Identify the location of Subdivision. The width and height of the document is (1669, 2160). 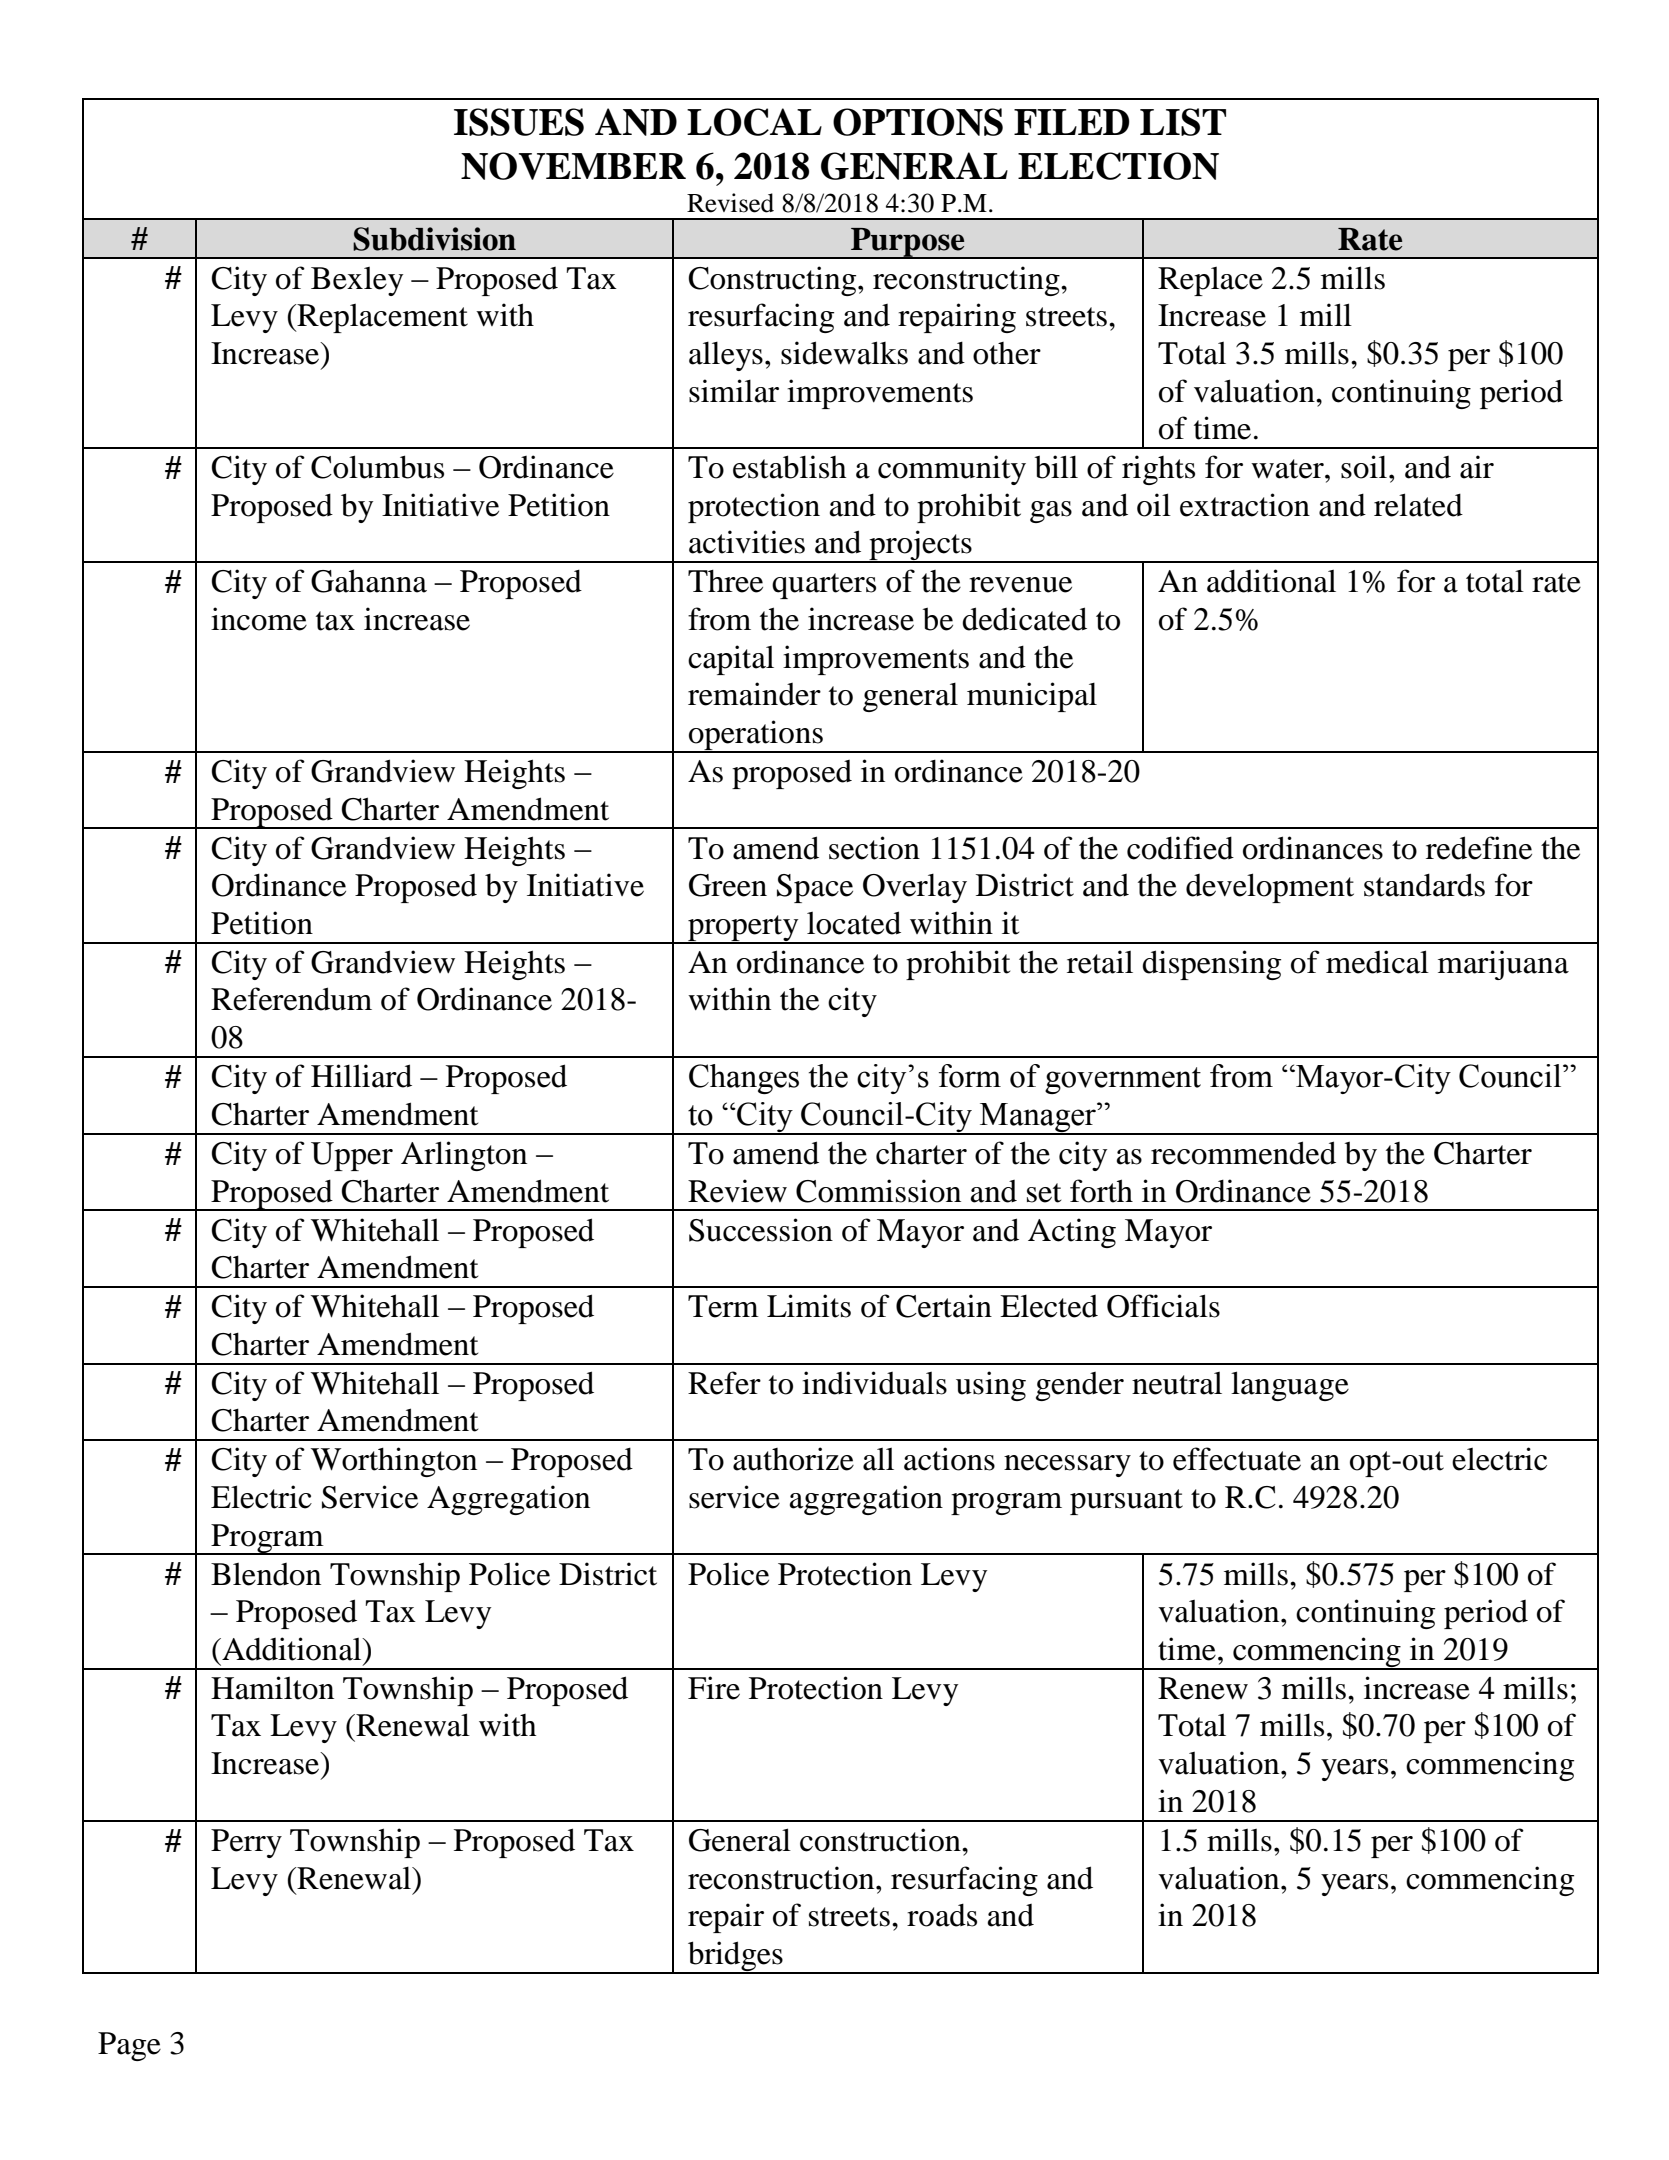
(434, 239).
